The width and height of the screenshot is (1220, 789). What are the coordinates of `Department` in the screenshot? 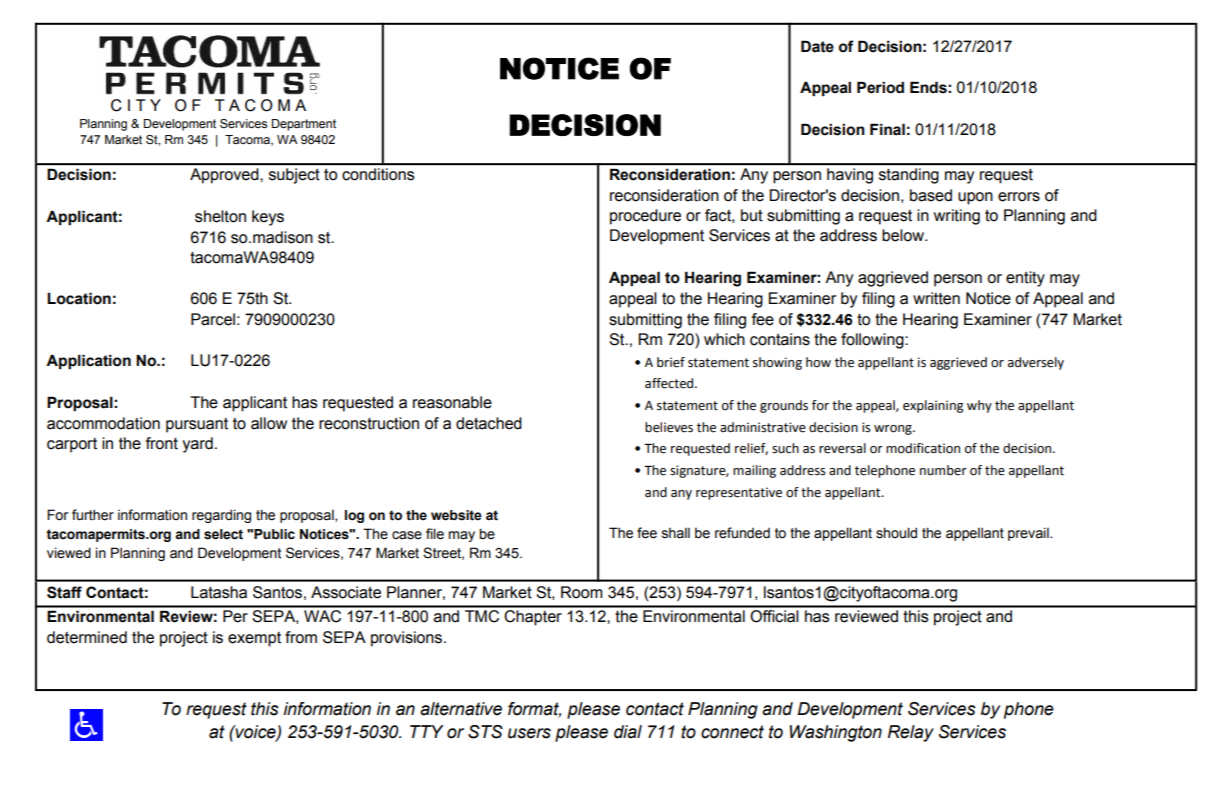 It's located at (304, 125).
